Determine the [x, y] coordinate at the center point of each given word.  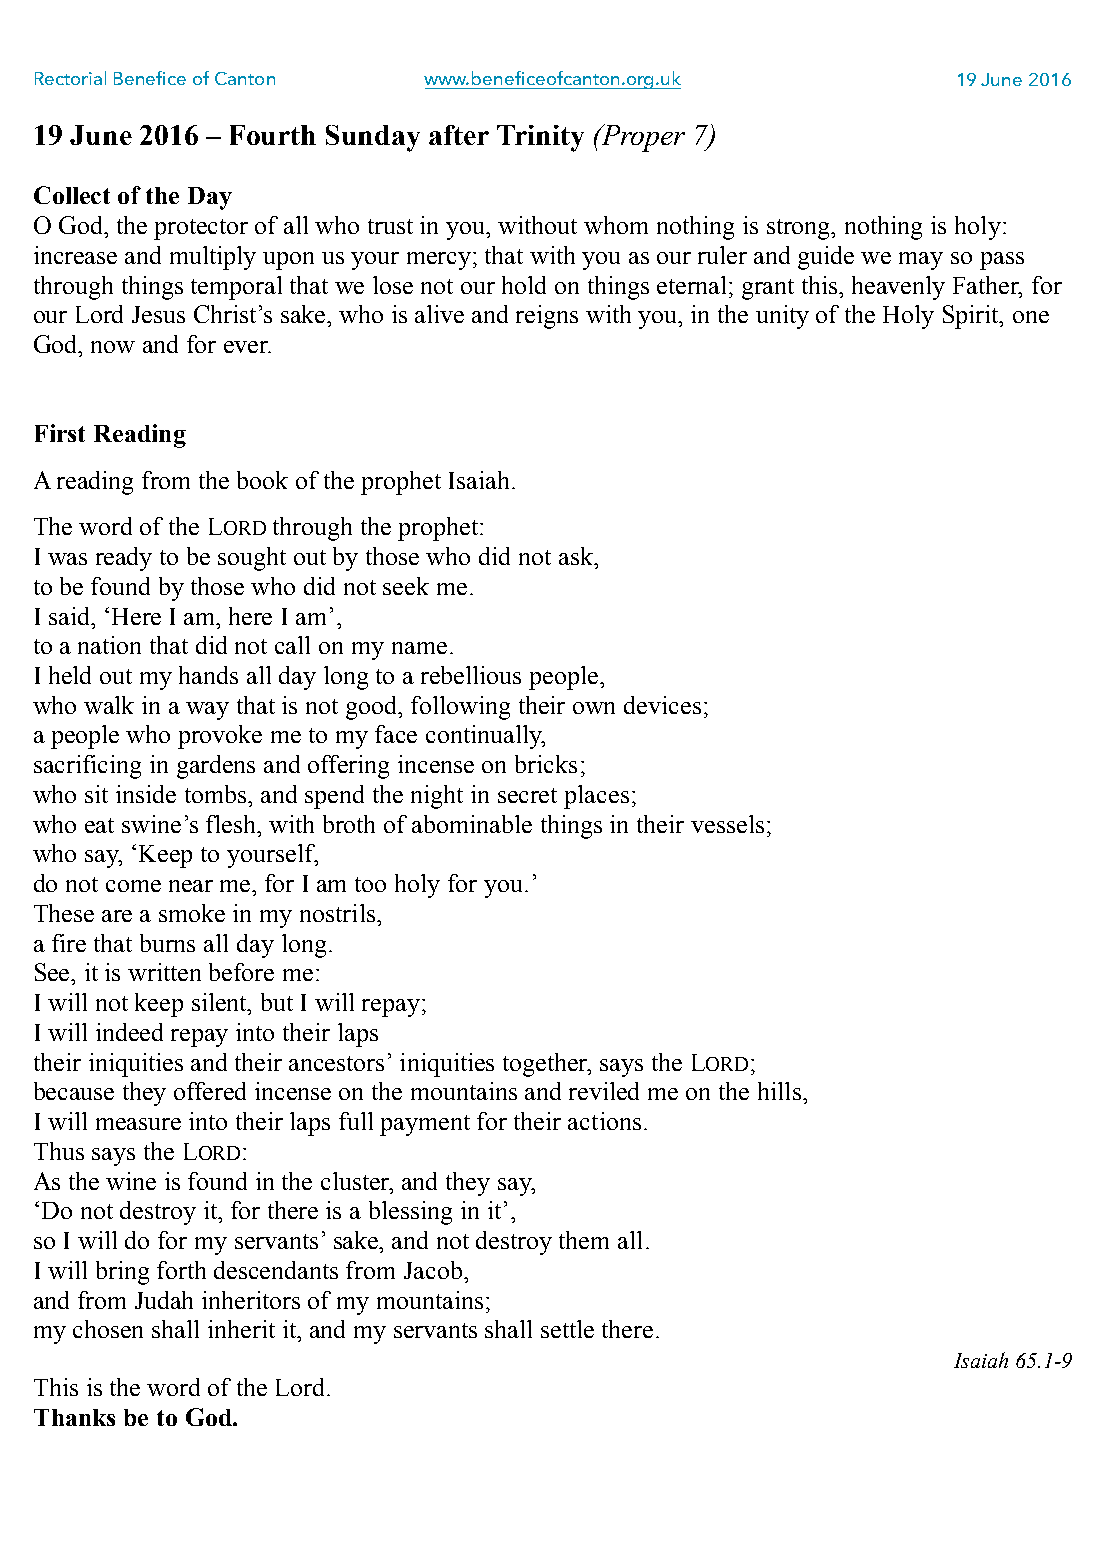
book [262, 480]
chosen [108, 1329]
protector [201, 229]
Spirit [972, 317]
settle [567, 1329]
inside [146, 794]
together [547, 1065]
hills [779, 1091]
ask [577, 556]
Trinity [540, 138]
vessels [727, 824]
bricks [546, 764]
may [921, 261]
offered [210, 1091]
